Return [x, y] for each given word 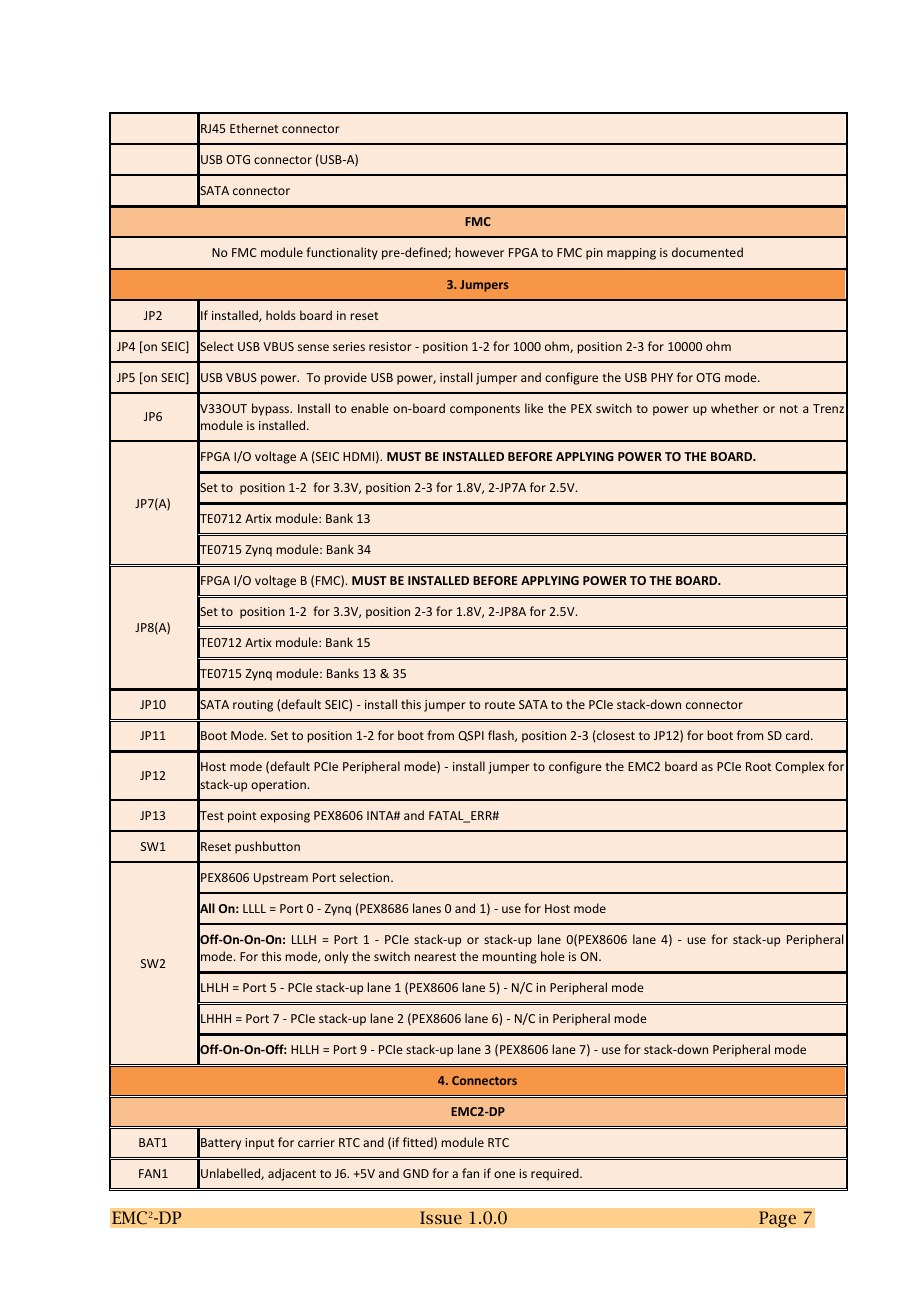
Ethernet [254, 128]
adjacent [292, 1174]
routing [253, 706]
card [799, 735]
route [500, 705]
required [556, 1174]
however [480, 252]
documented [707, 252]
